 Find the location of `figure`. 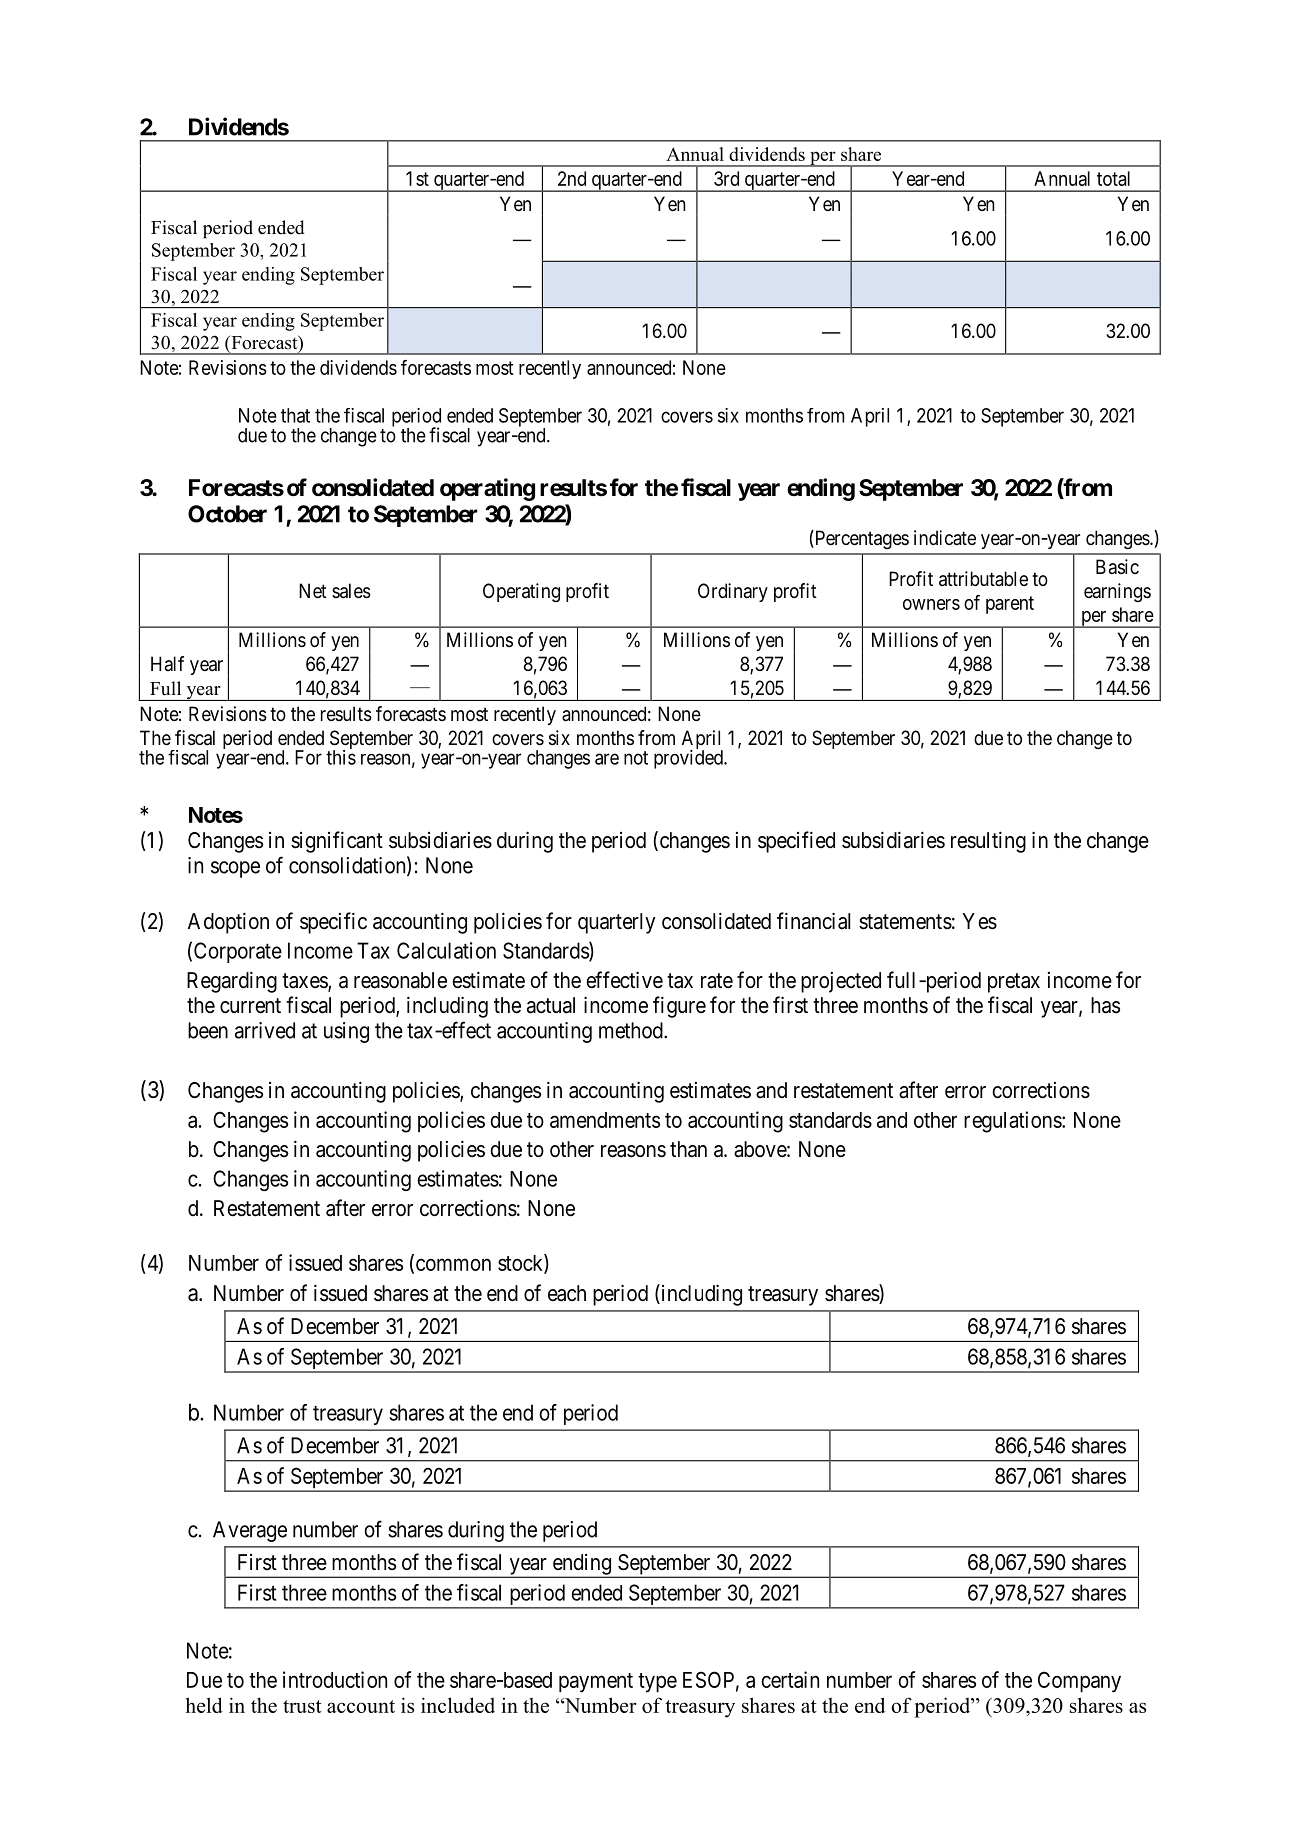

figure is located at coordinates (679, 1007).
